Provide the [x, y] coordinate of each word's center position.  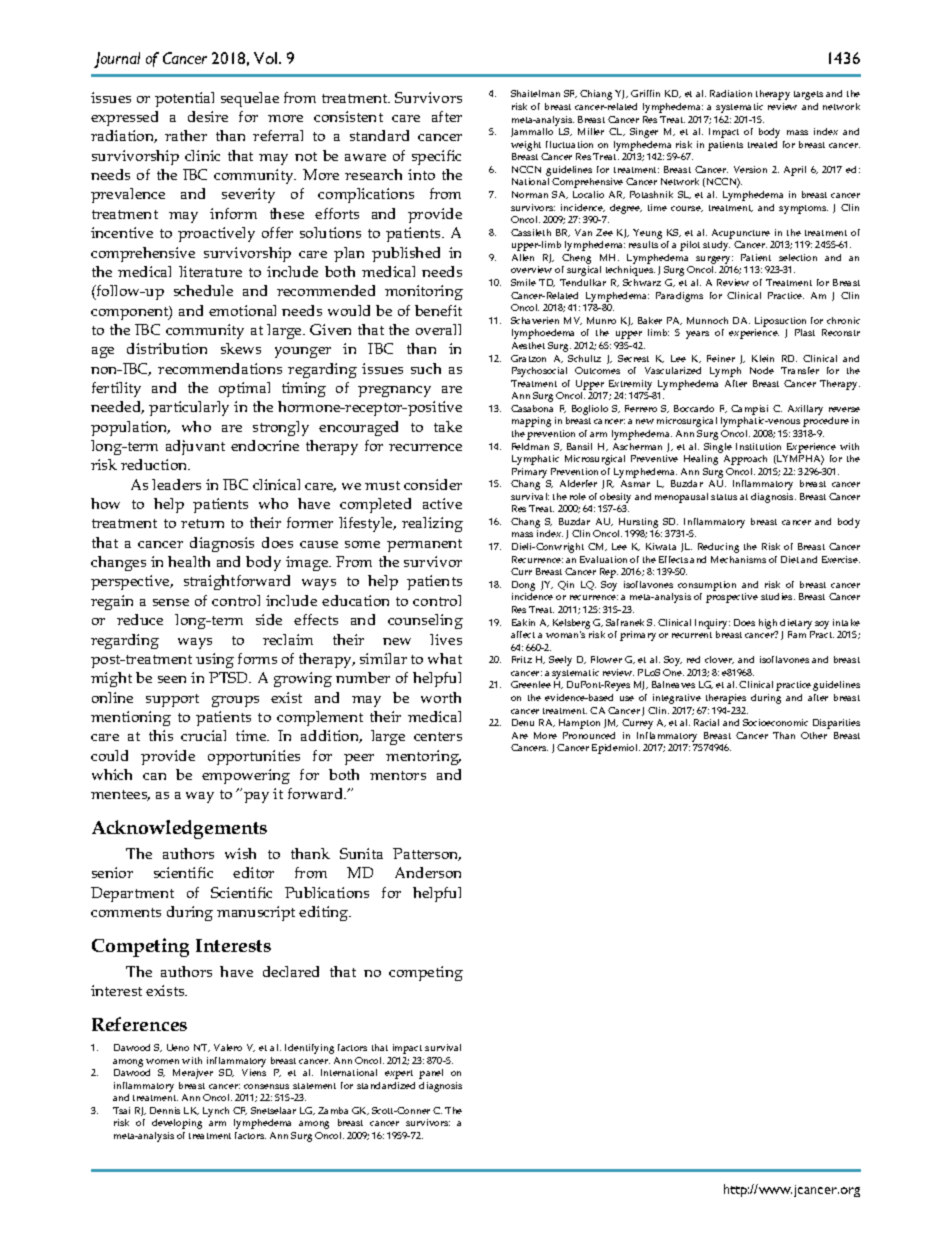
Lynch [216, 1112]
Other [814, 735]
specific [436, 157]
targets [808, 95]
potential [184, 99]
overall [438, 329]
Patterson [427, 854]
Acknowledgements [179, 829]
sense [171, 602]
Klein [763, 358]
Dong [523, 587]
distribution [167, 348]
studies [778, 596]
